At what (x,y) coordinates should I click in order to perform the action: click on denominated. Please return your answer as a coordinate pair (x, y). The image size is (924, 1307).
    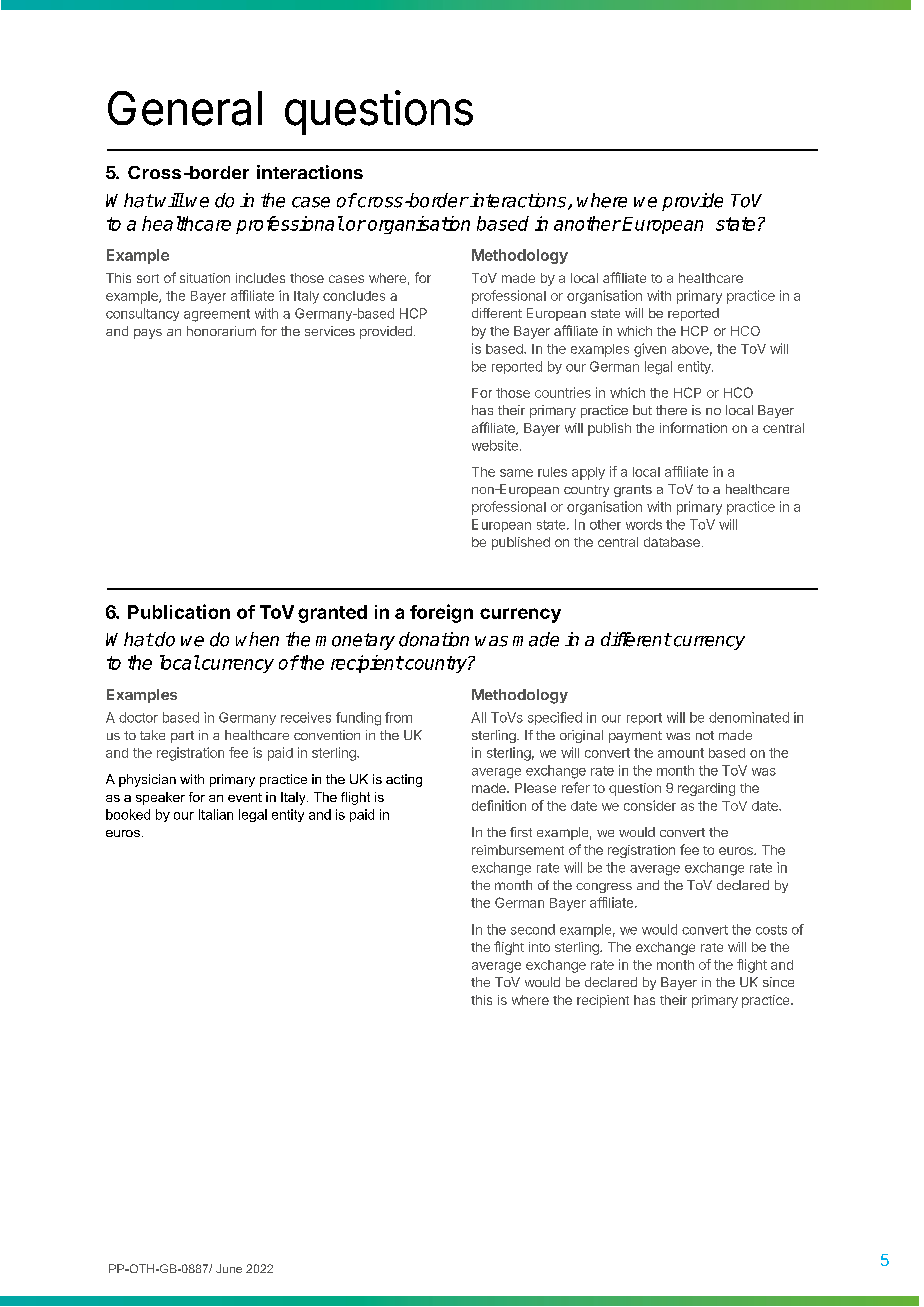
    Looking at the image, I should click on (749, 717).
